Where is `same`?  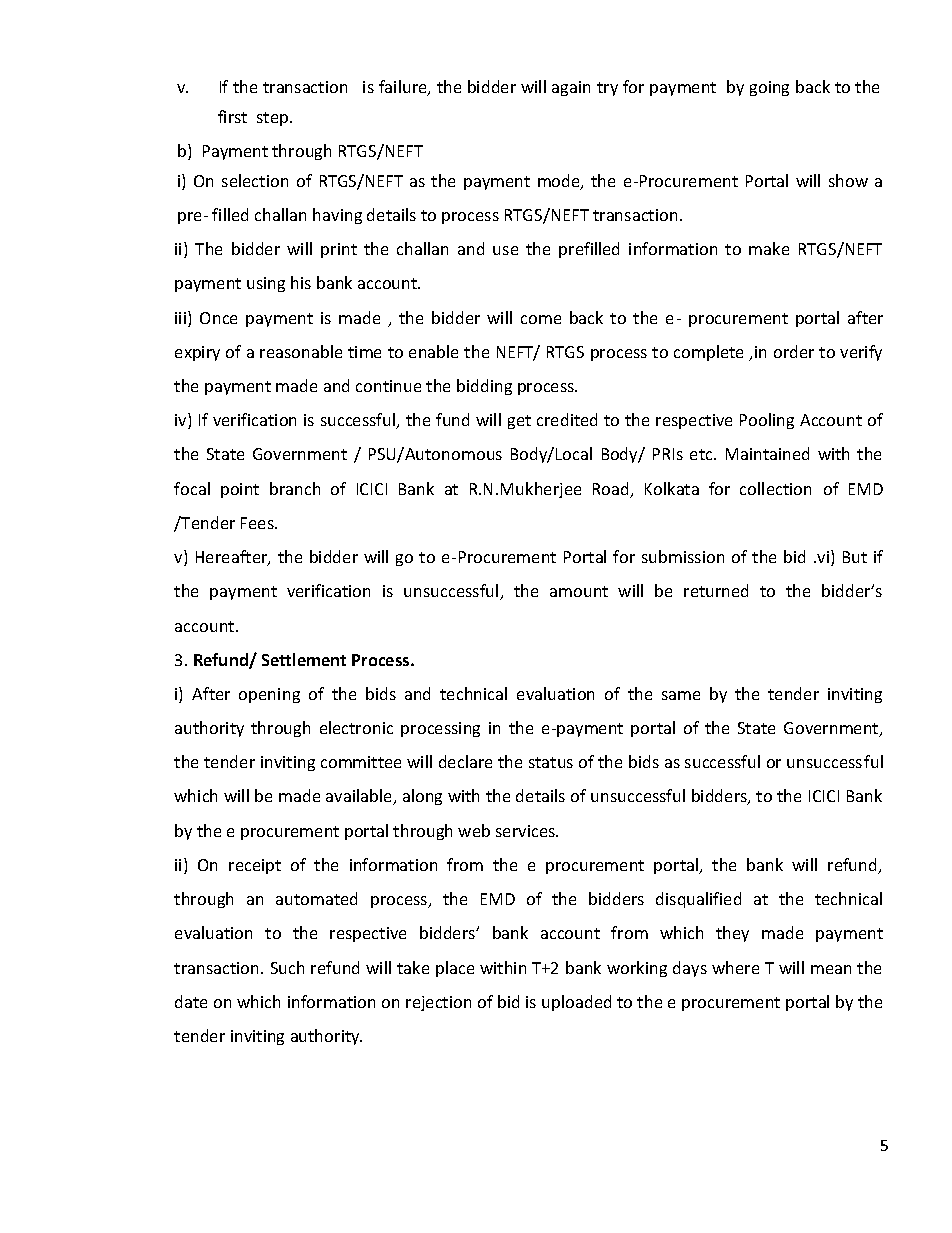 same is located at coordinates (681, 695).
